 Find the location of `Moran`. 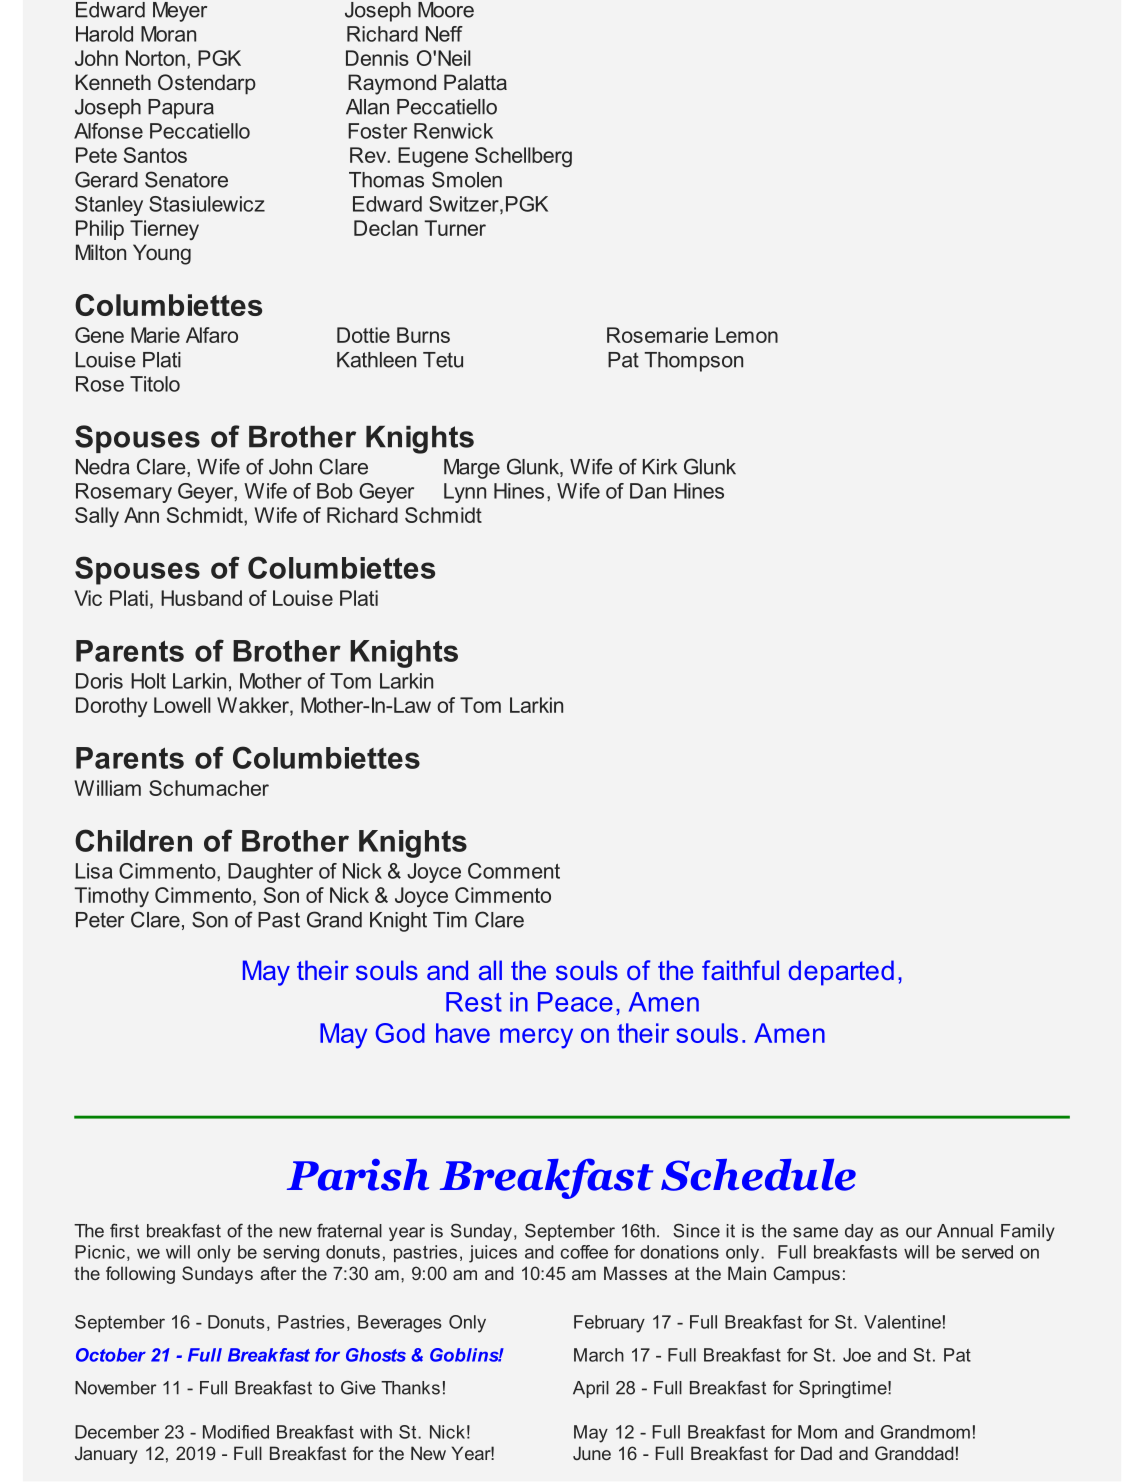

Moran is located at coordinates (168, 34).
